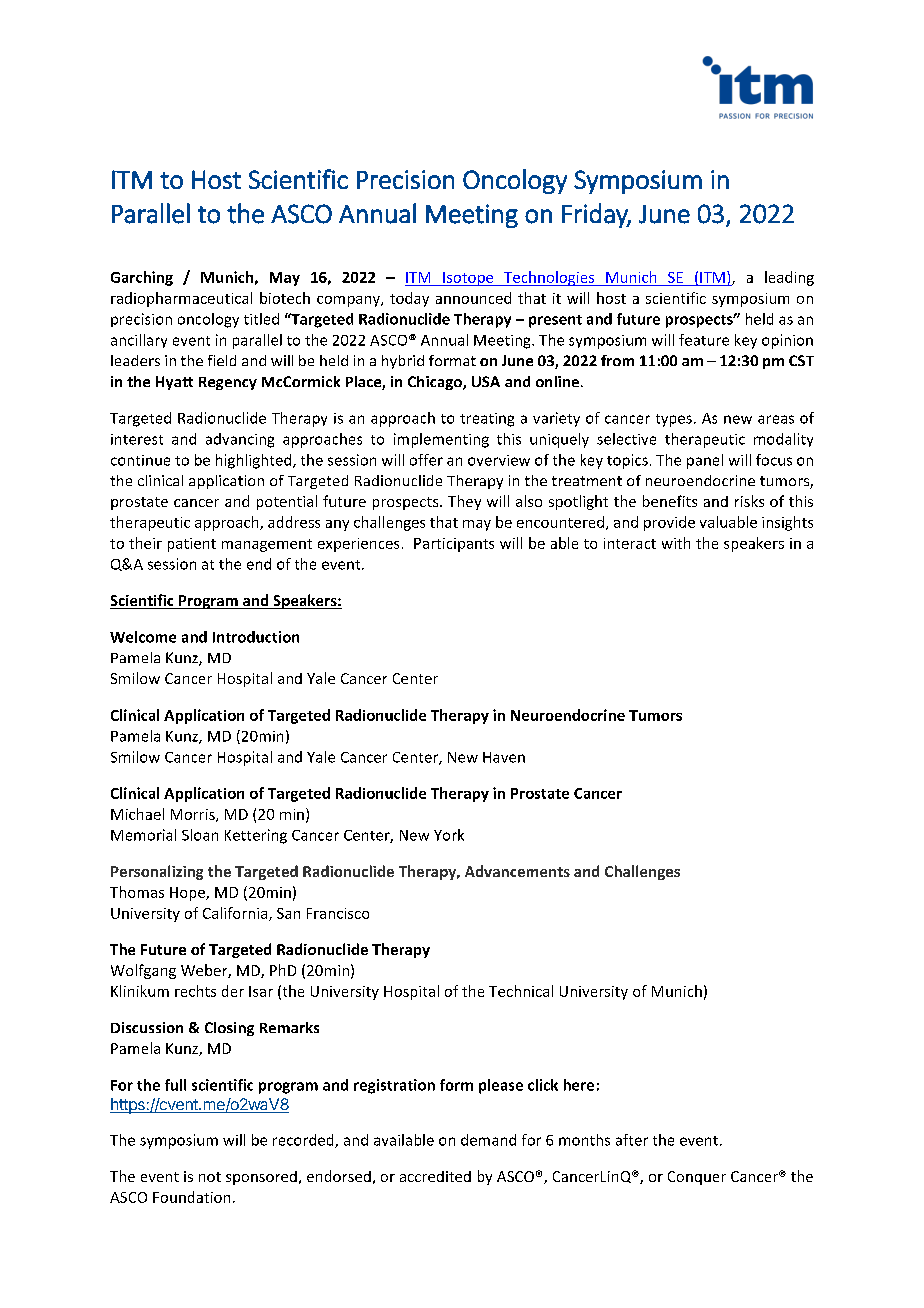 The image size is (924, 1308). What do you see at coordinates (473, 298) in the screenshot?
I see `announced` at bounding box center [473, 298].
